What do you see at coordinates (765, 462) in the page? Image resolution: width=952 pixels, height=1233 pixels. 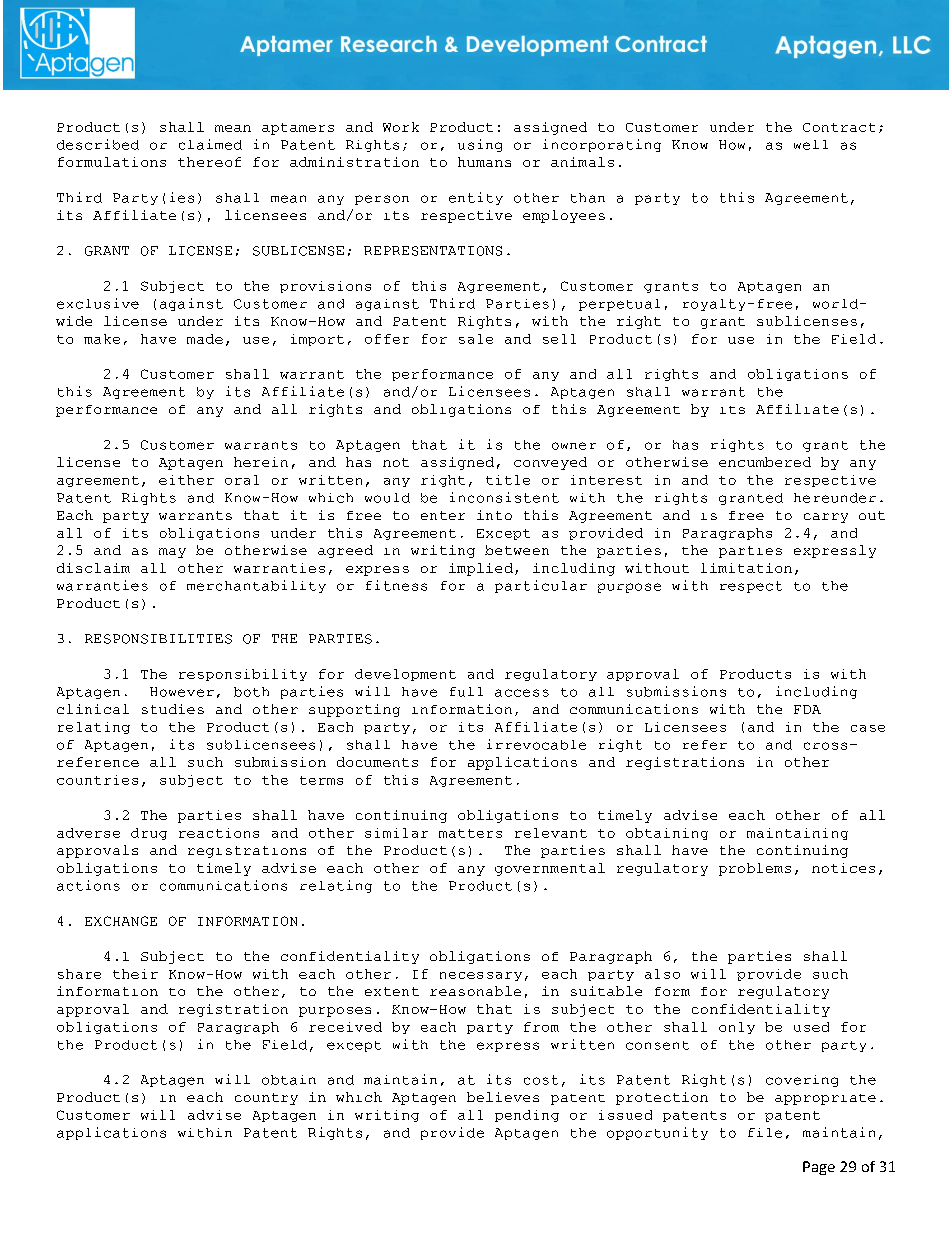 I see `encumbered` at bounding box center [765, 462].
